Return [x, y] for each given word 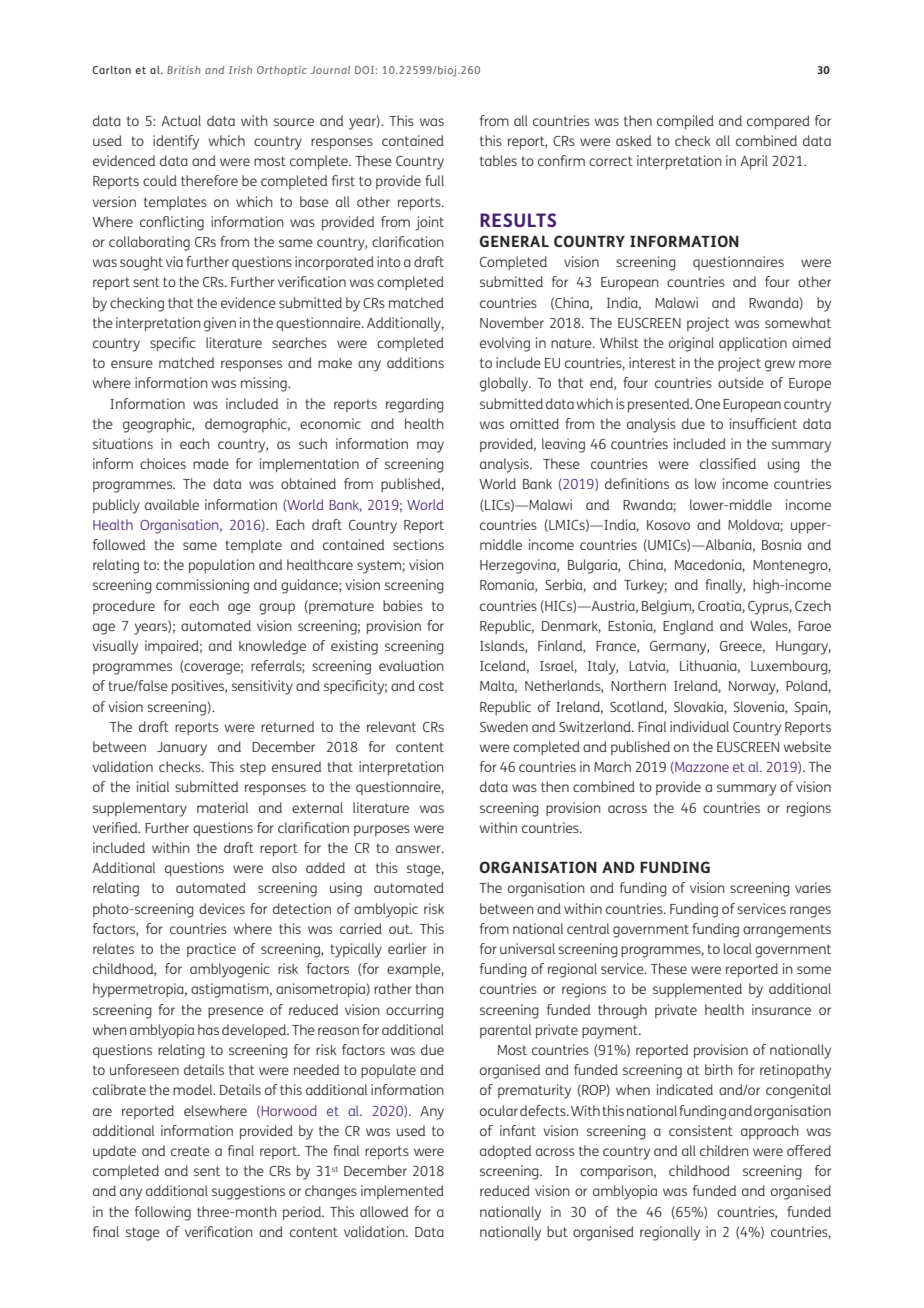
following [163, 1213]
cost [431, 686]
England [688, 627]
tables [498, 160]
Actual [181, 120]
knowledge [272, 647]
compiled [685, 122]
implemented [402, 1192]
